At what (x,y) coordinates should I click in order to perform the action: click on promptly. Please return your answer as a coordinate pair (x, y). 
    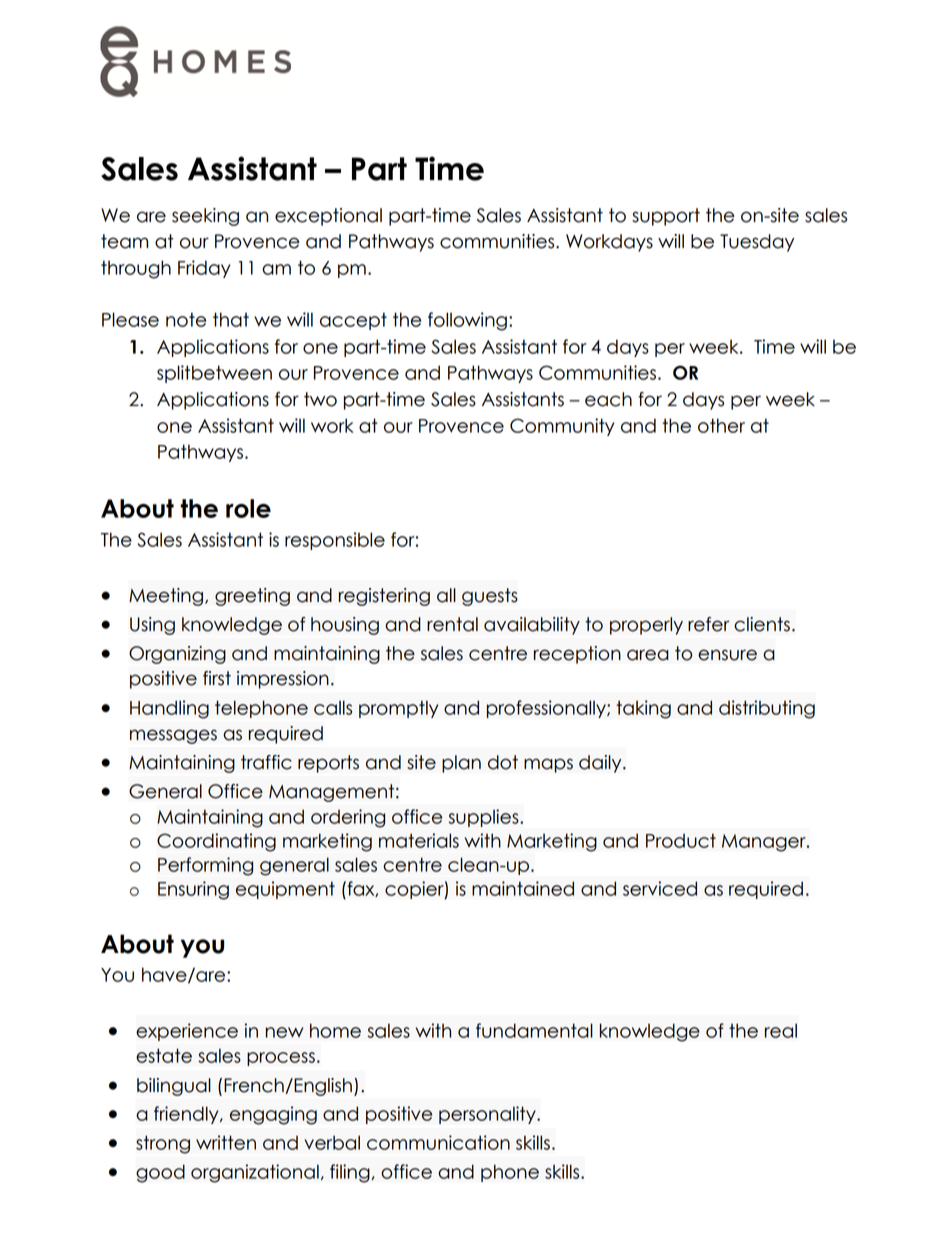
    Looking at the image, I should click on (398, 709).
